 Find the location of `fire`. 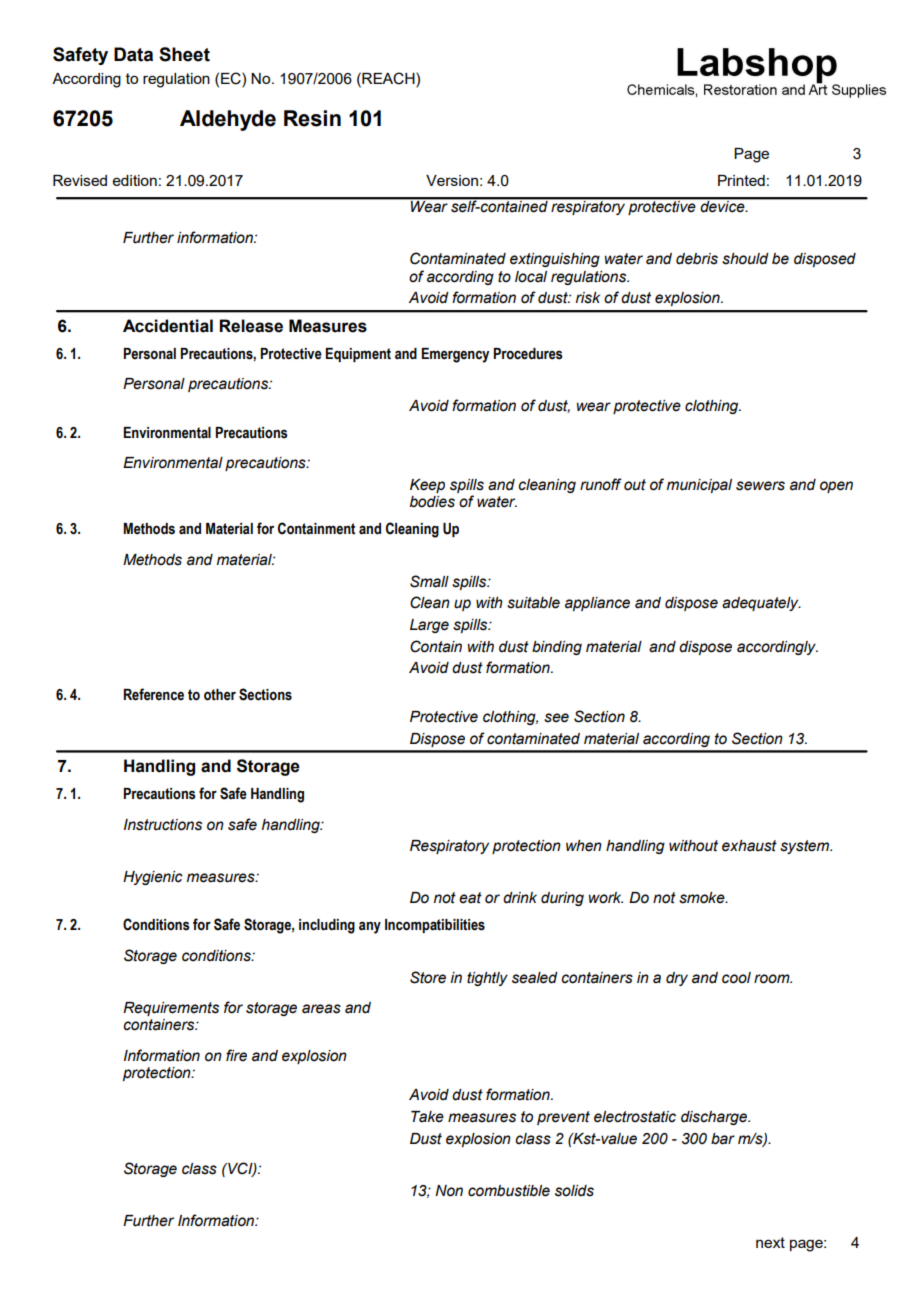

fire is located at coordinates (236, 1055).
